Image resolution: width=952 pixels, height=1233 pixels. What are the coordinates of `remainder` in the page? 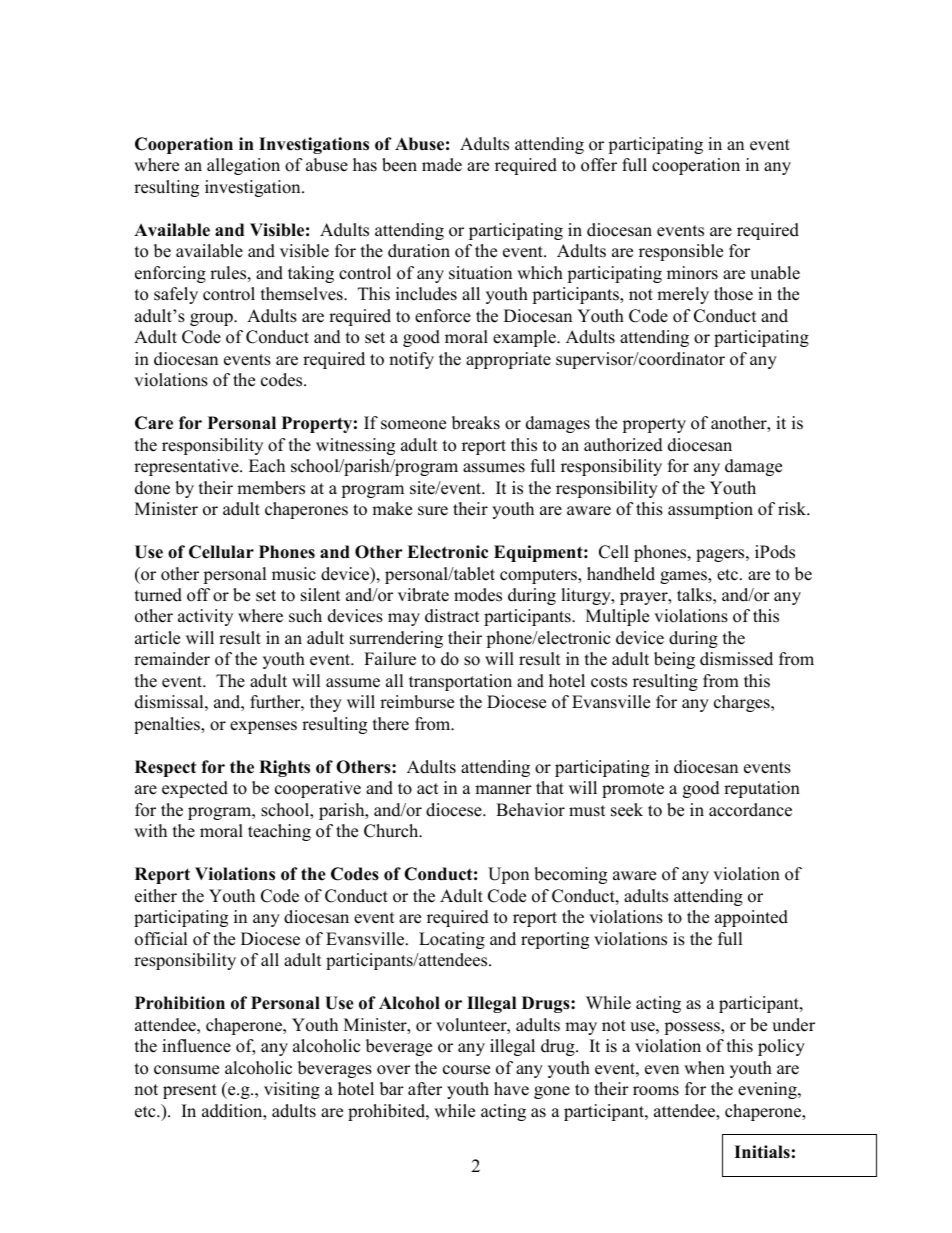 It's located at (172, 659).
